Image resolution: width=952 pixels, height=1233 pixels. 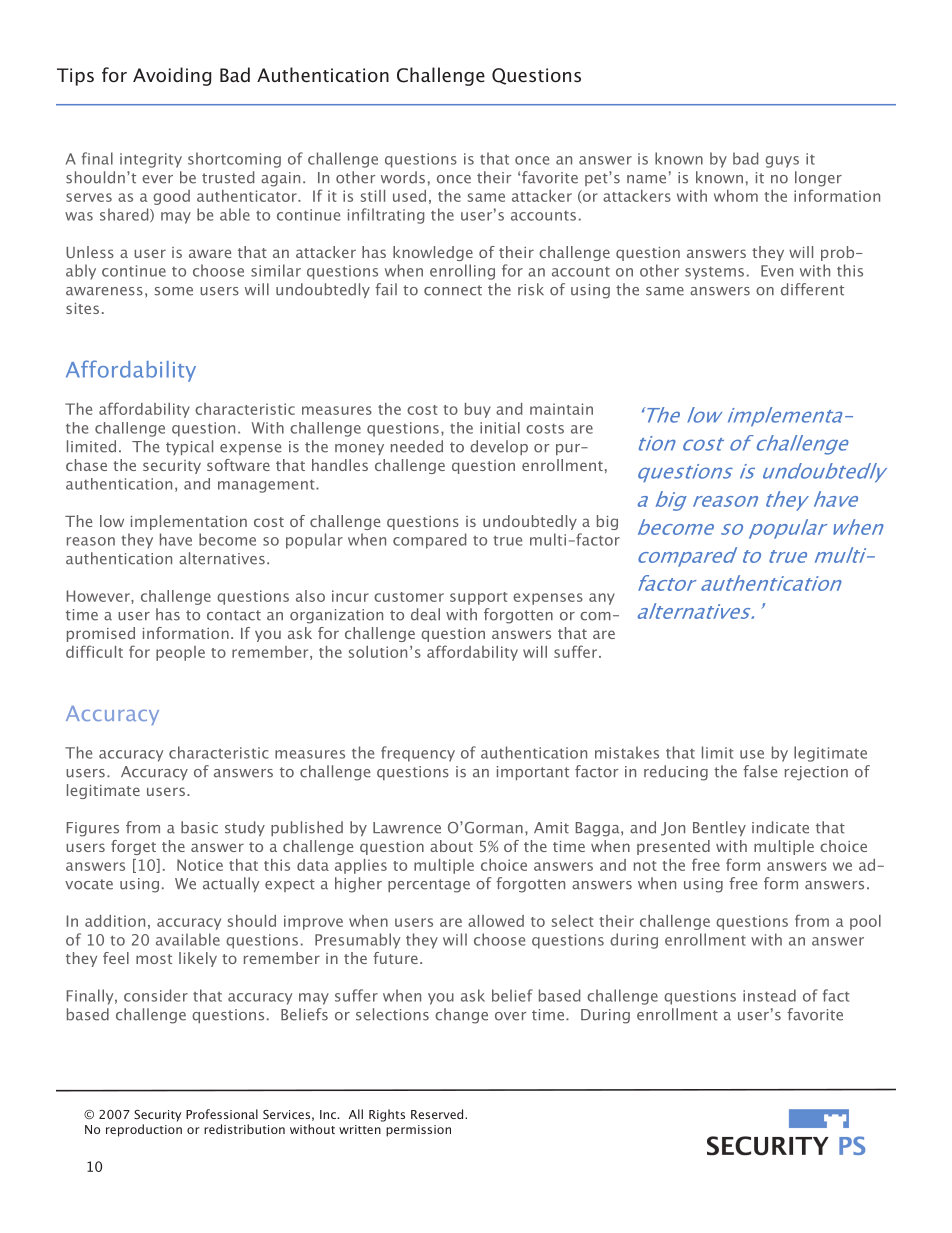 I want to click on any, so click(x=602, y=599).
